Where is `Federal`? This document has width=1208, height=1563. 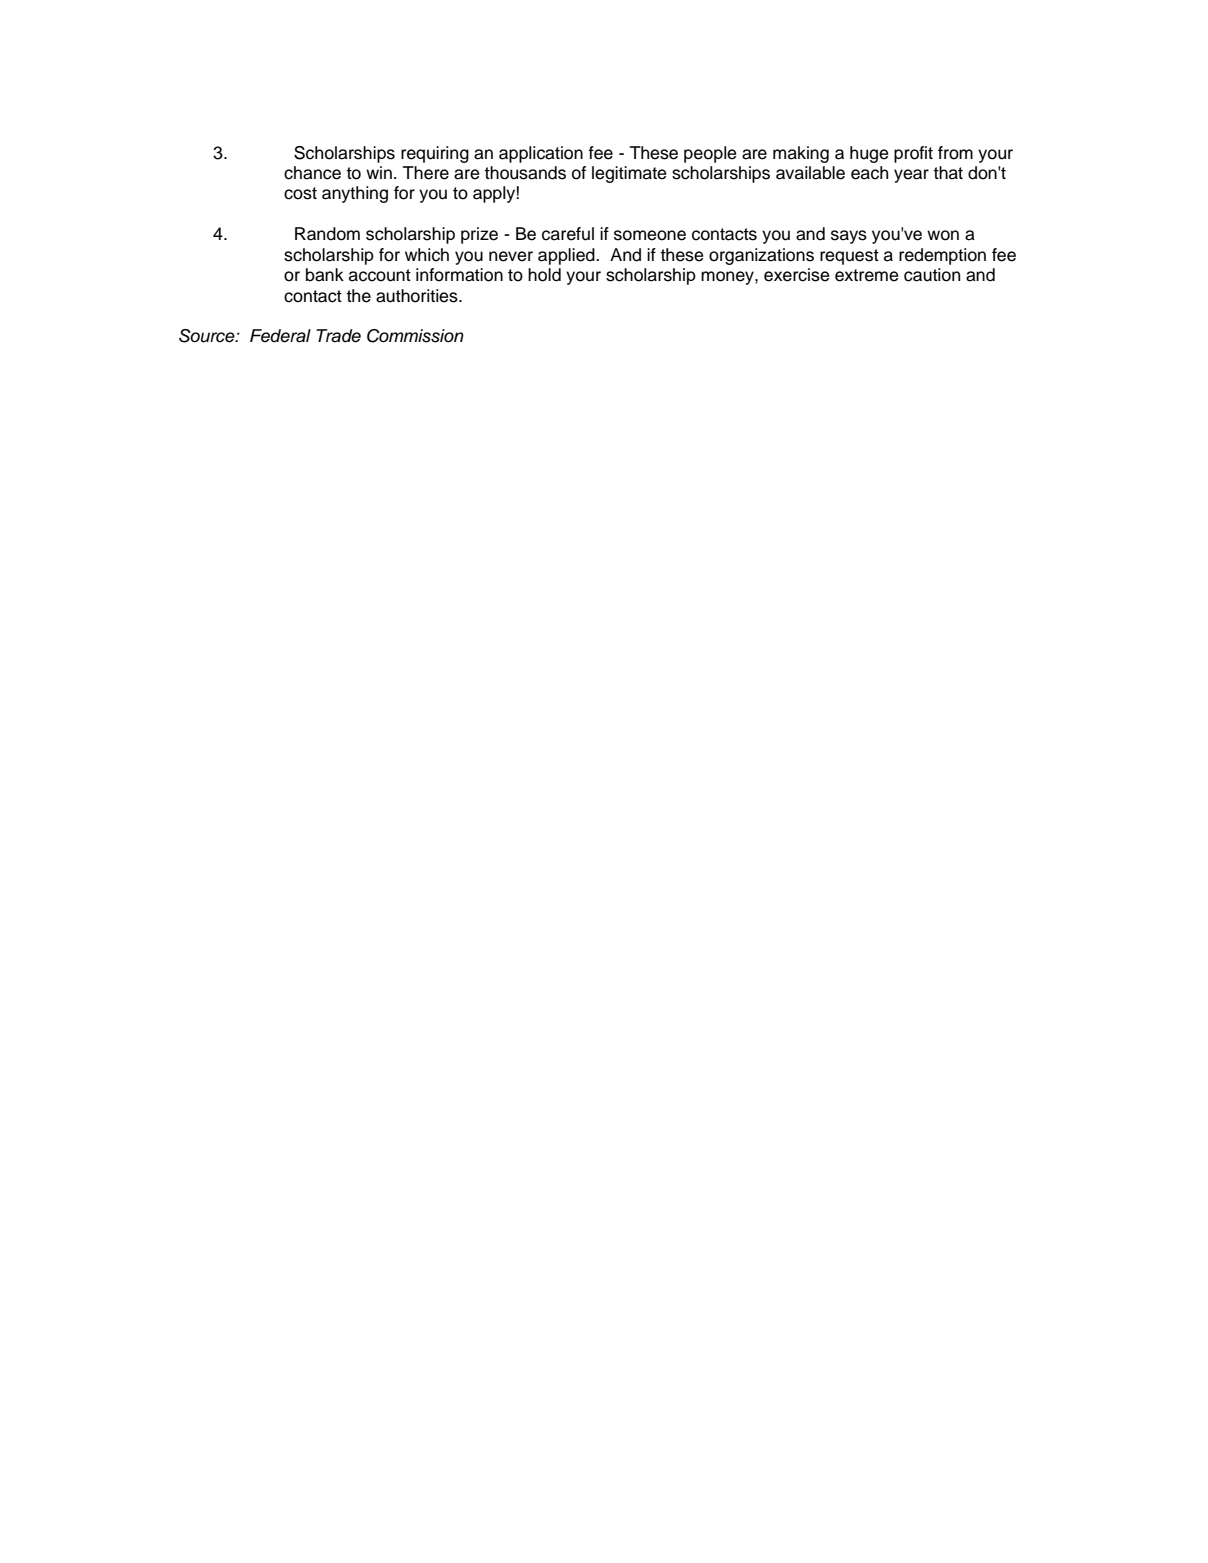
Federal is located at coordinates (280, 336).
